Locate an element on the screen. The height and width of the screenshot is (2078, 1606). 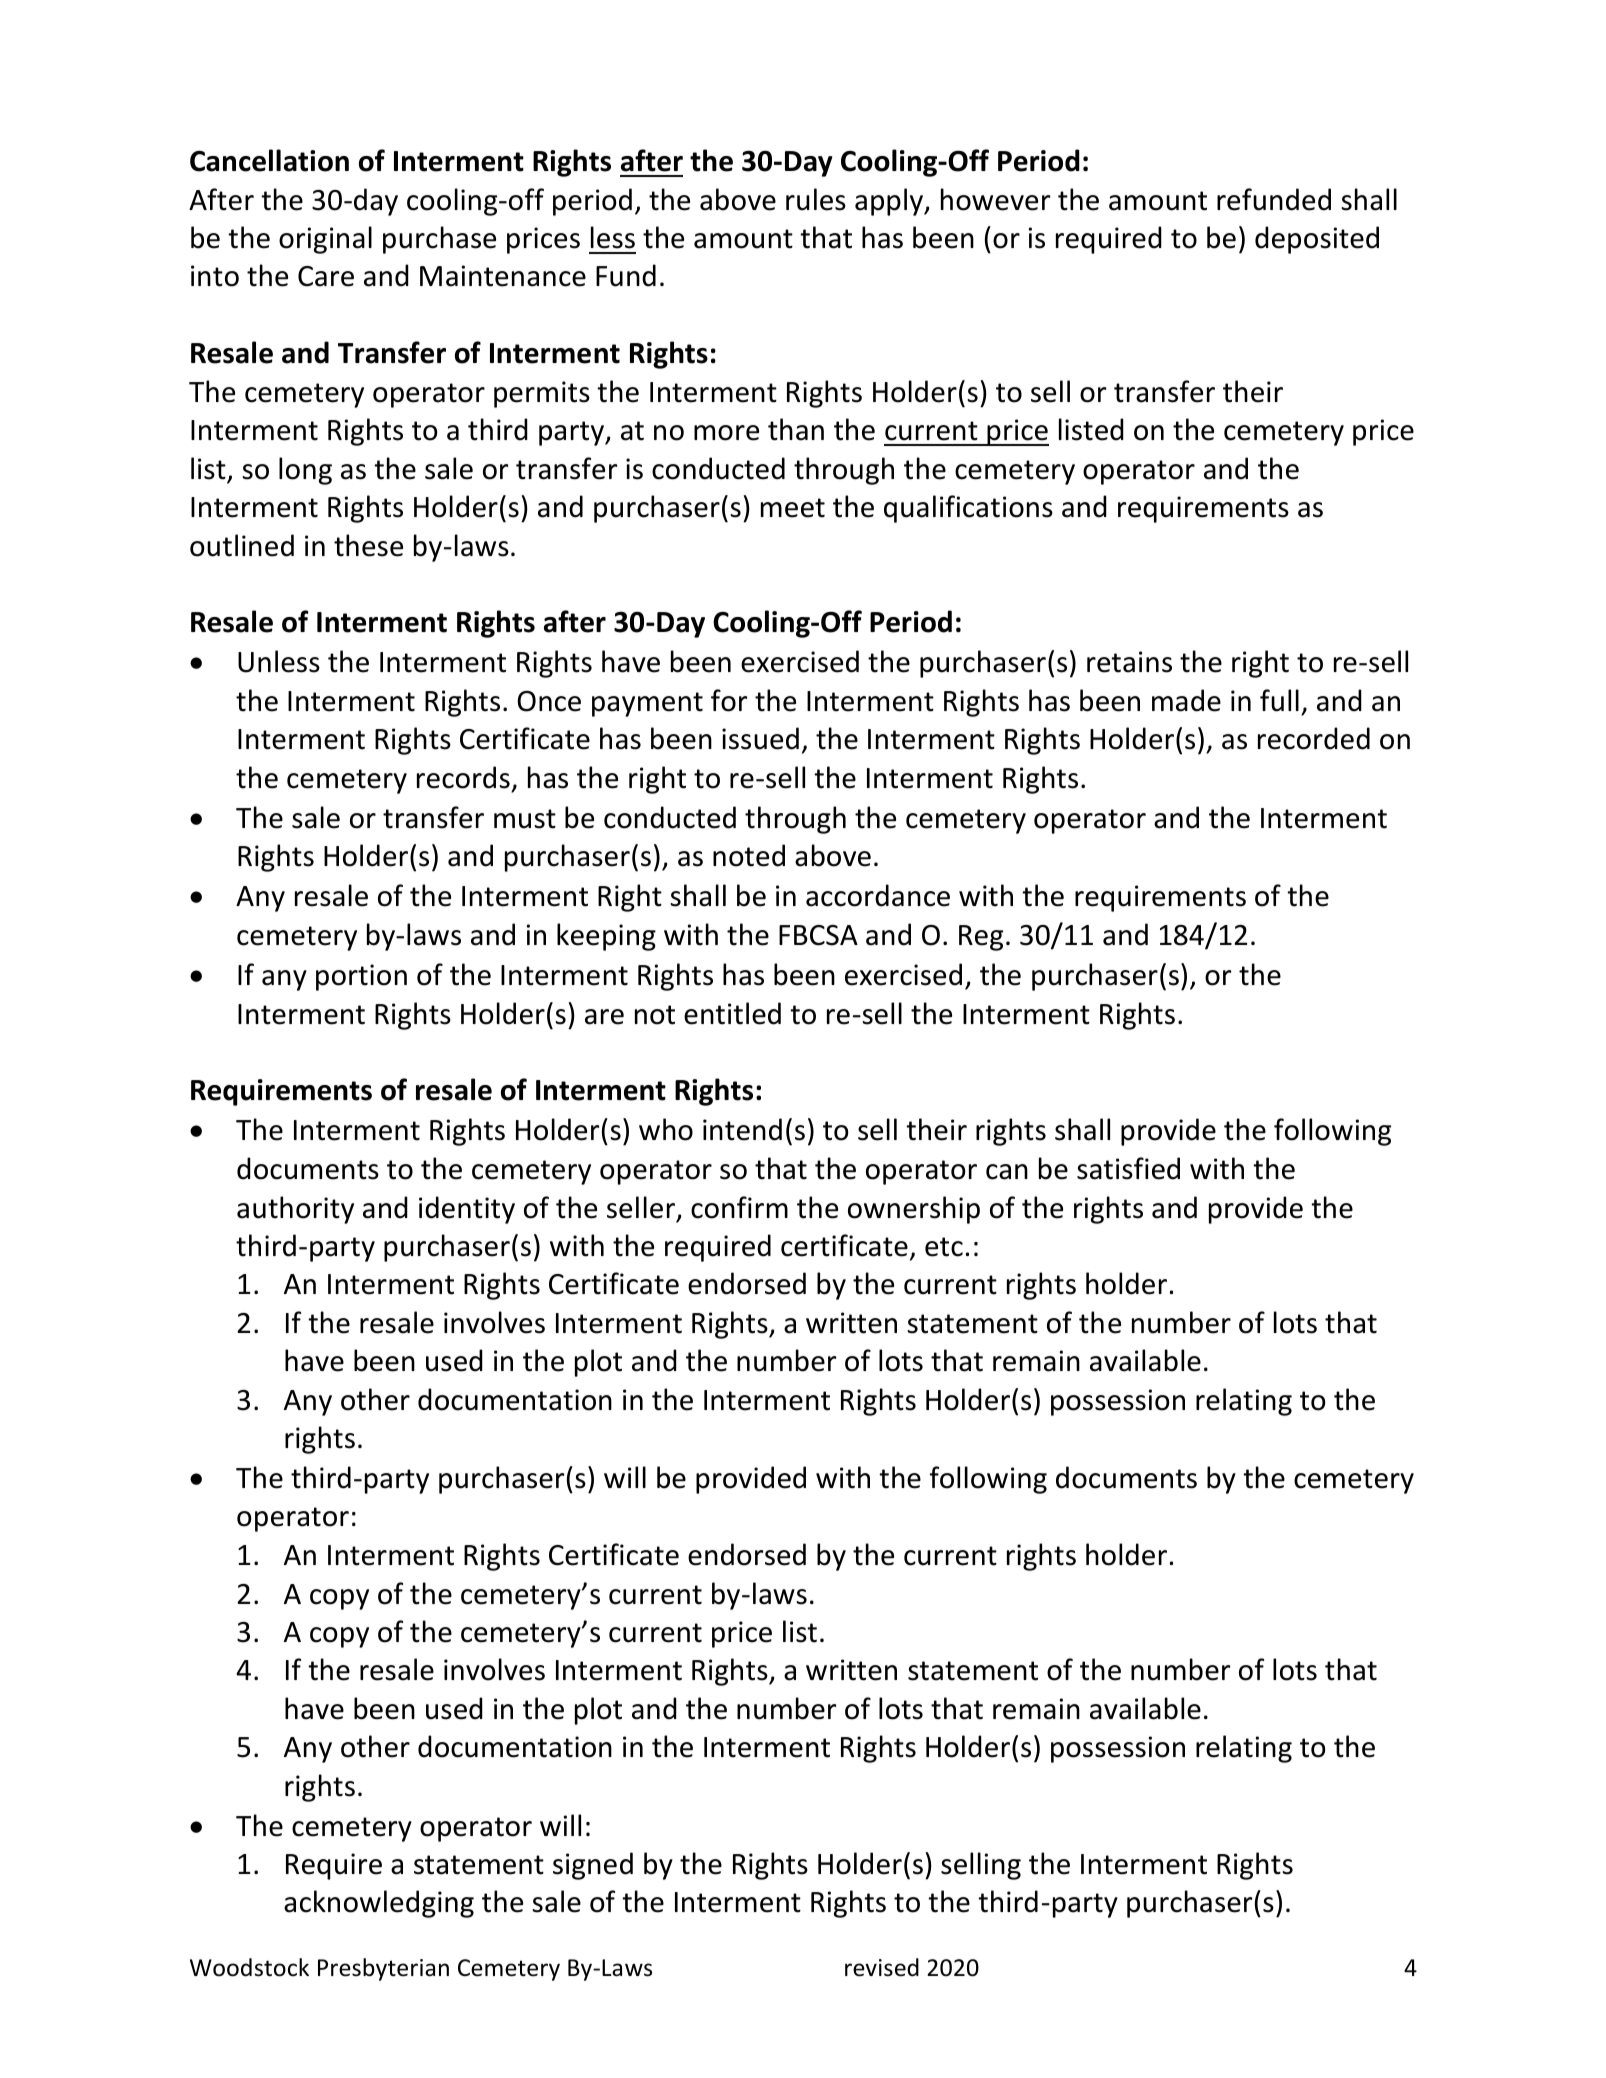
made is located at coordinates (1186, 700).
